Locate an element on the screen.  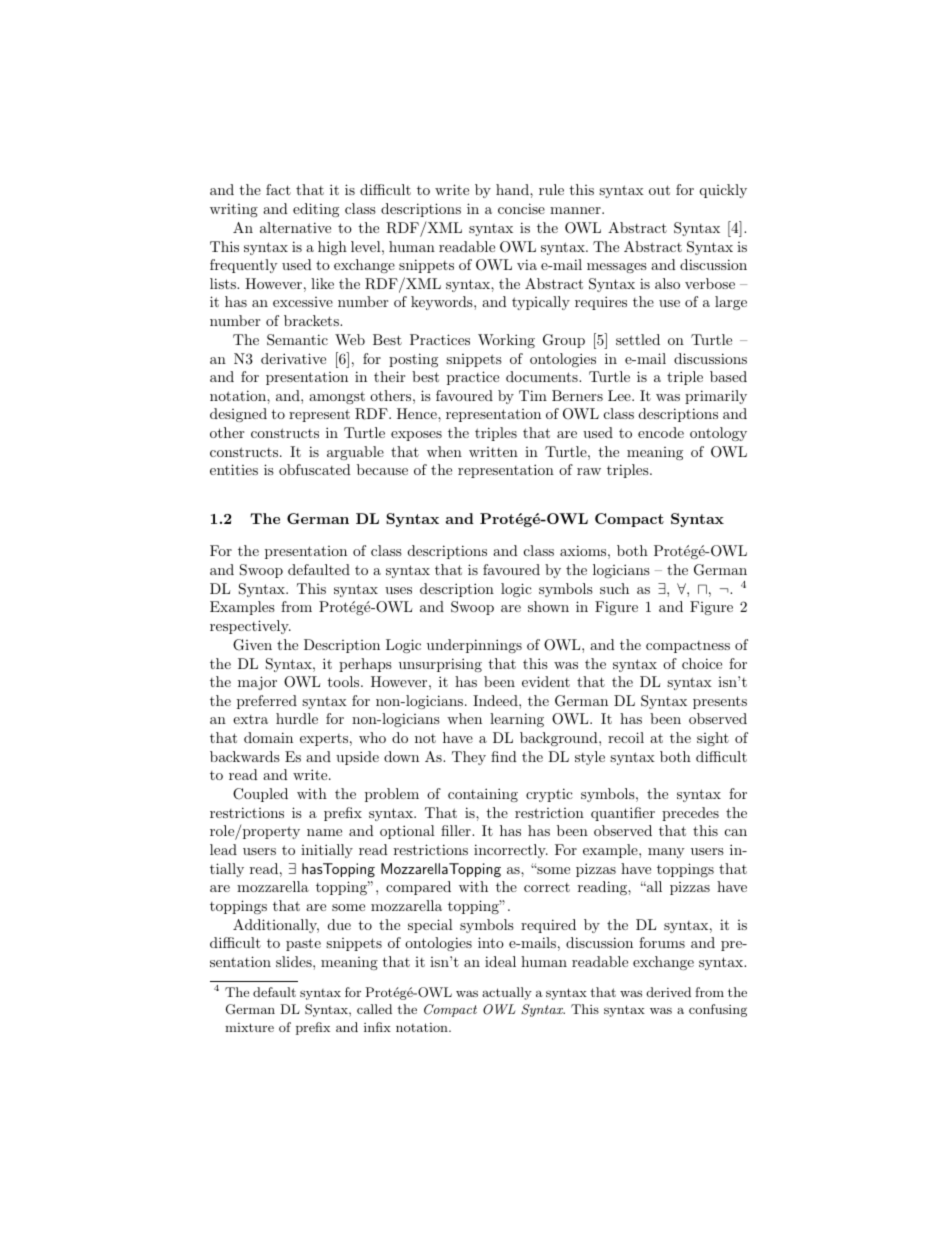
alternative is located at coordinates (295, 227).
